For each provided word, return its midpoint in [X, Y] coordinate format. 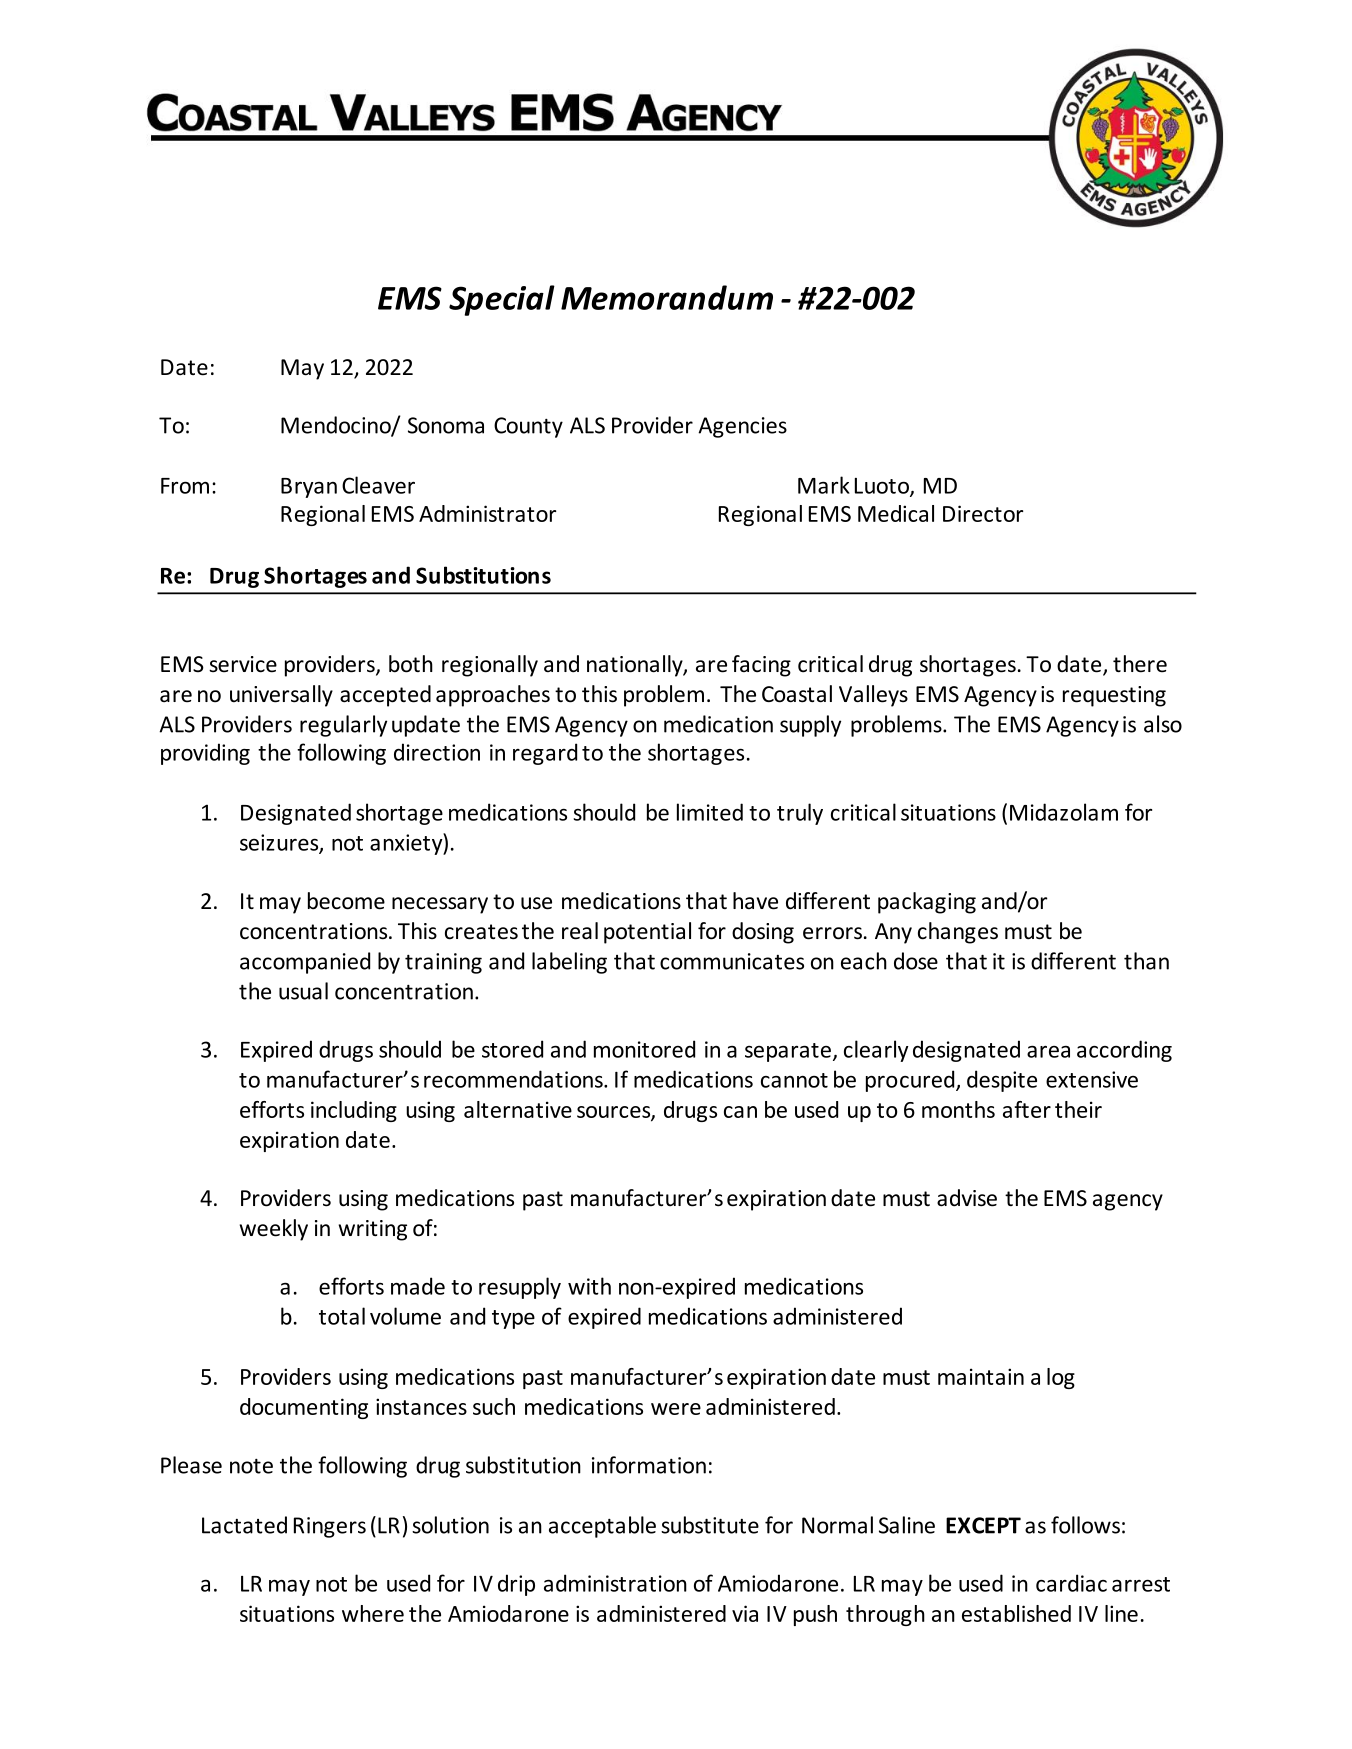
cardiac [1071, 1583]
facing [761, 666]
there [1140, 664]
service [243, 664]
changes [958, 933]
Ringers [330, 1527]
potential [647, 933]
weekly [273, 1230]
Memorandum [667, 297]
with [589, 1286]
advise [967, 1198]
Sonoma [446, 425]
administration [615, 1583]
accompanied [305, 963]
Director [983, 513]
